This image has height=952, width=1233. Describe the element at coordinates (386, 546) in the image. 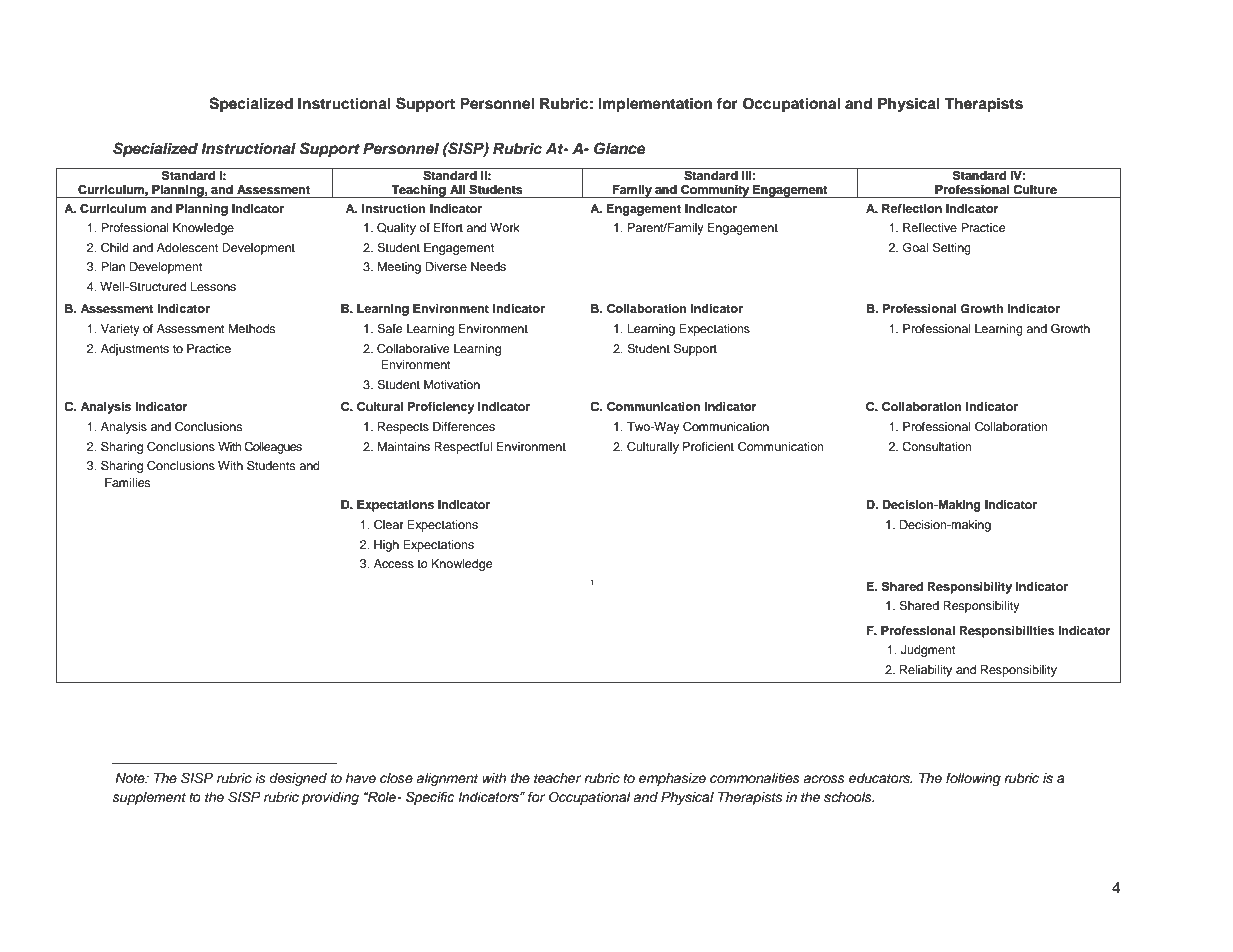

I see `High` at that location.
